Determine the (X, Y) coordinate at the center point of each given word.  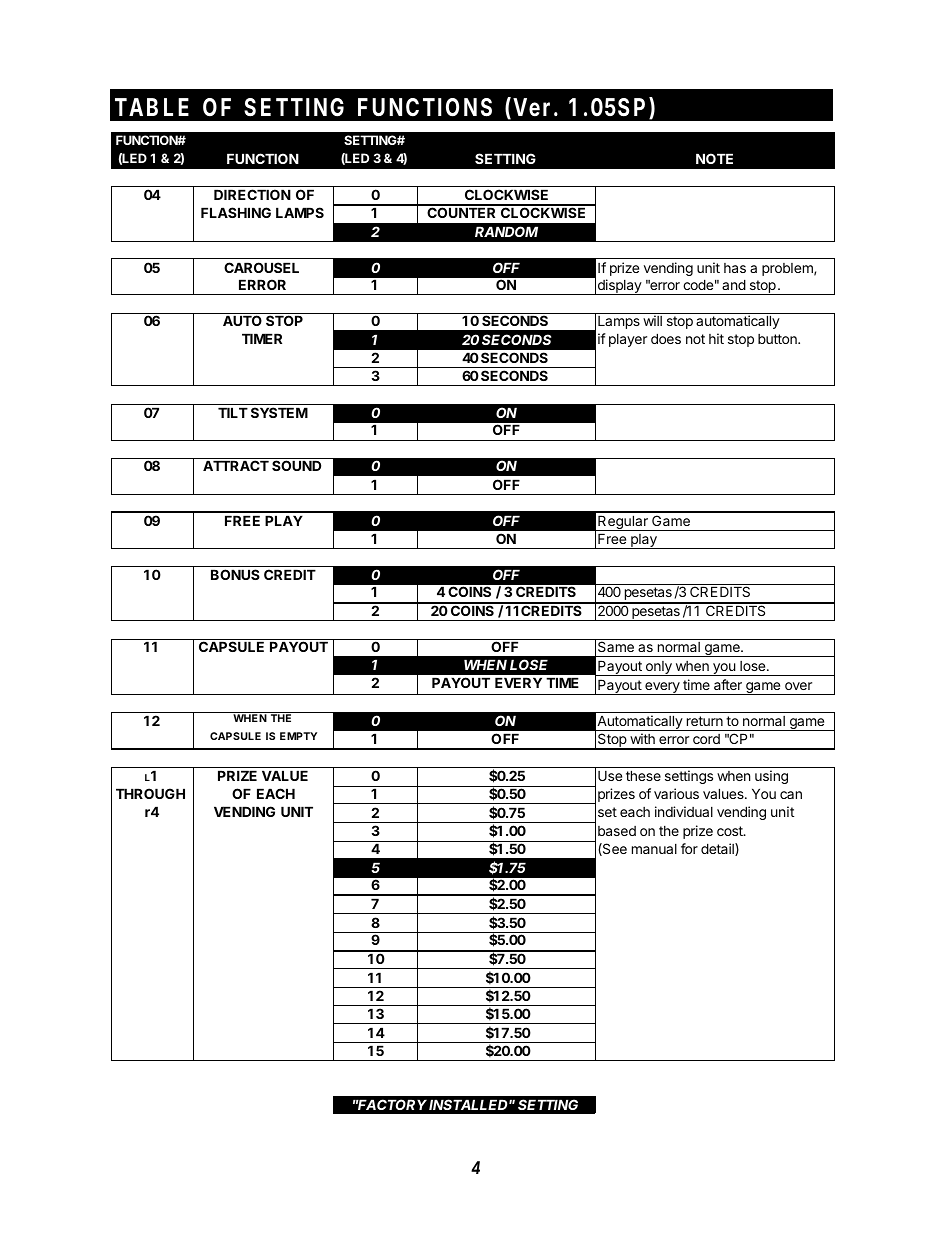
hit (716, 338)
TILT (233, 412)
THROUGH (150, 793)
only (658, 668)
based (617, 831)
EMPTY (298, 736)
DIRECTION (252, 194)
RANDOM (506, 231)
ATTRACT (236, 465)
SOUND (296, 465)
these (643, 775)
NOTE (714, 158)
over (798, 686)
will (652, 320)
